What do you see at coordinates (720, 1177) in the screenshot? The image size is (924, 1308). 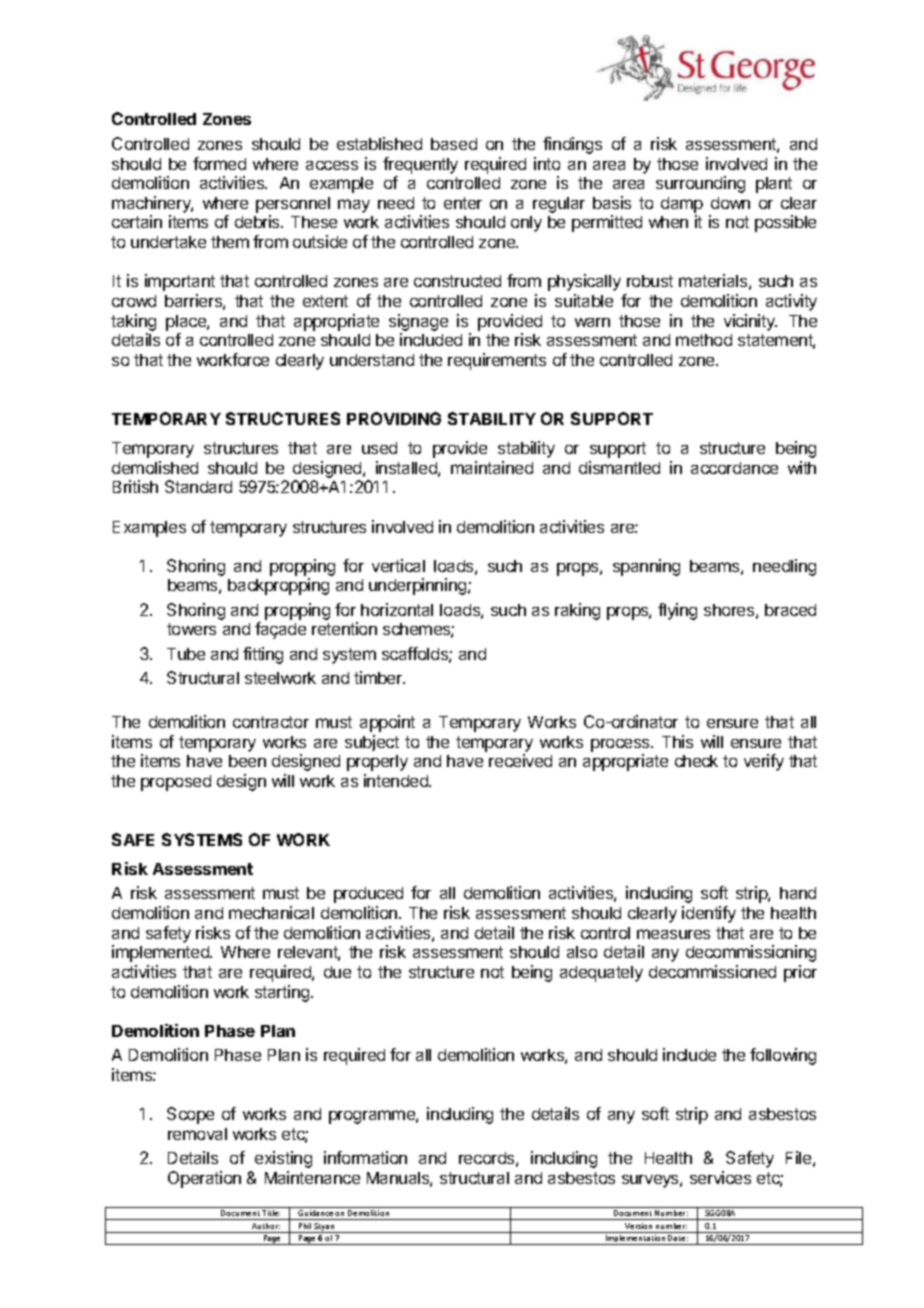 I see `services` at bounding box center [720, 1177].
